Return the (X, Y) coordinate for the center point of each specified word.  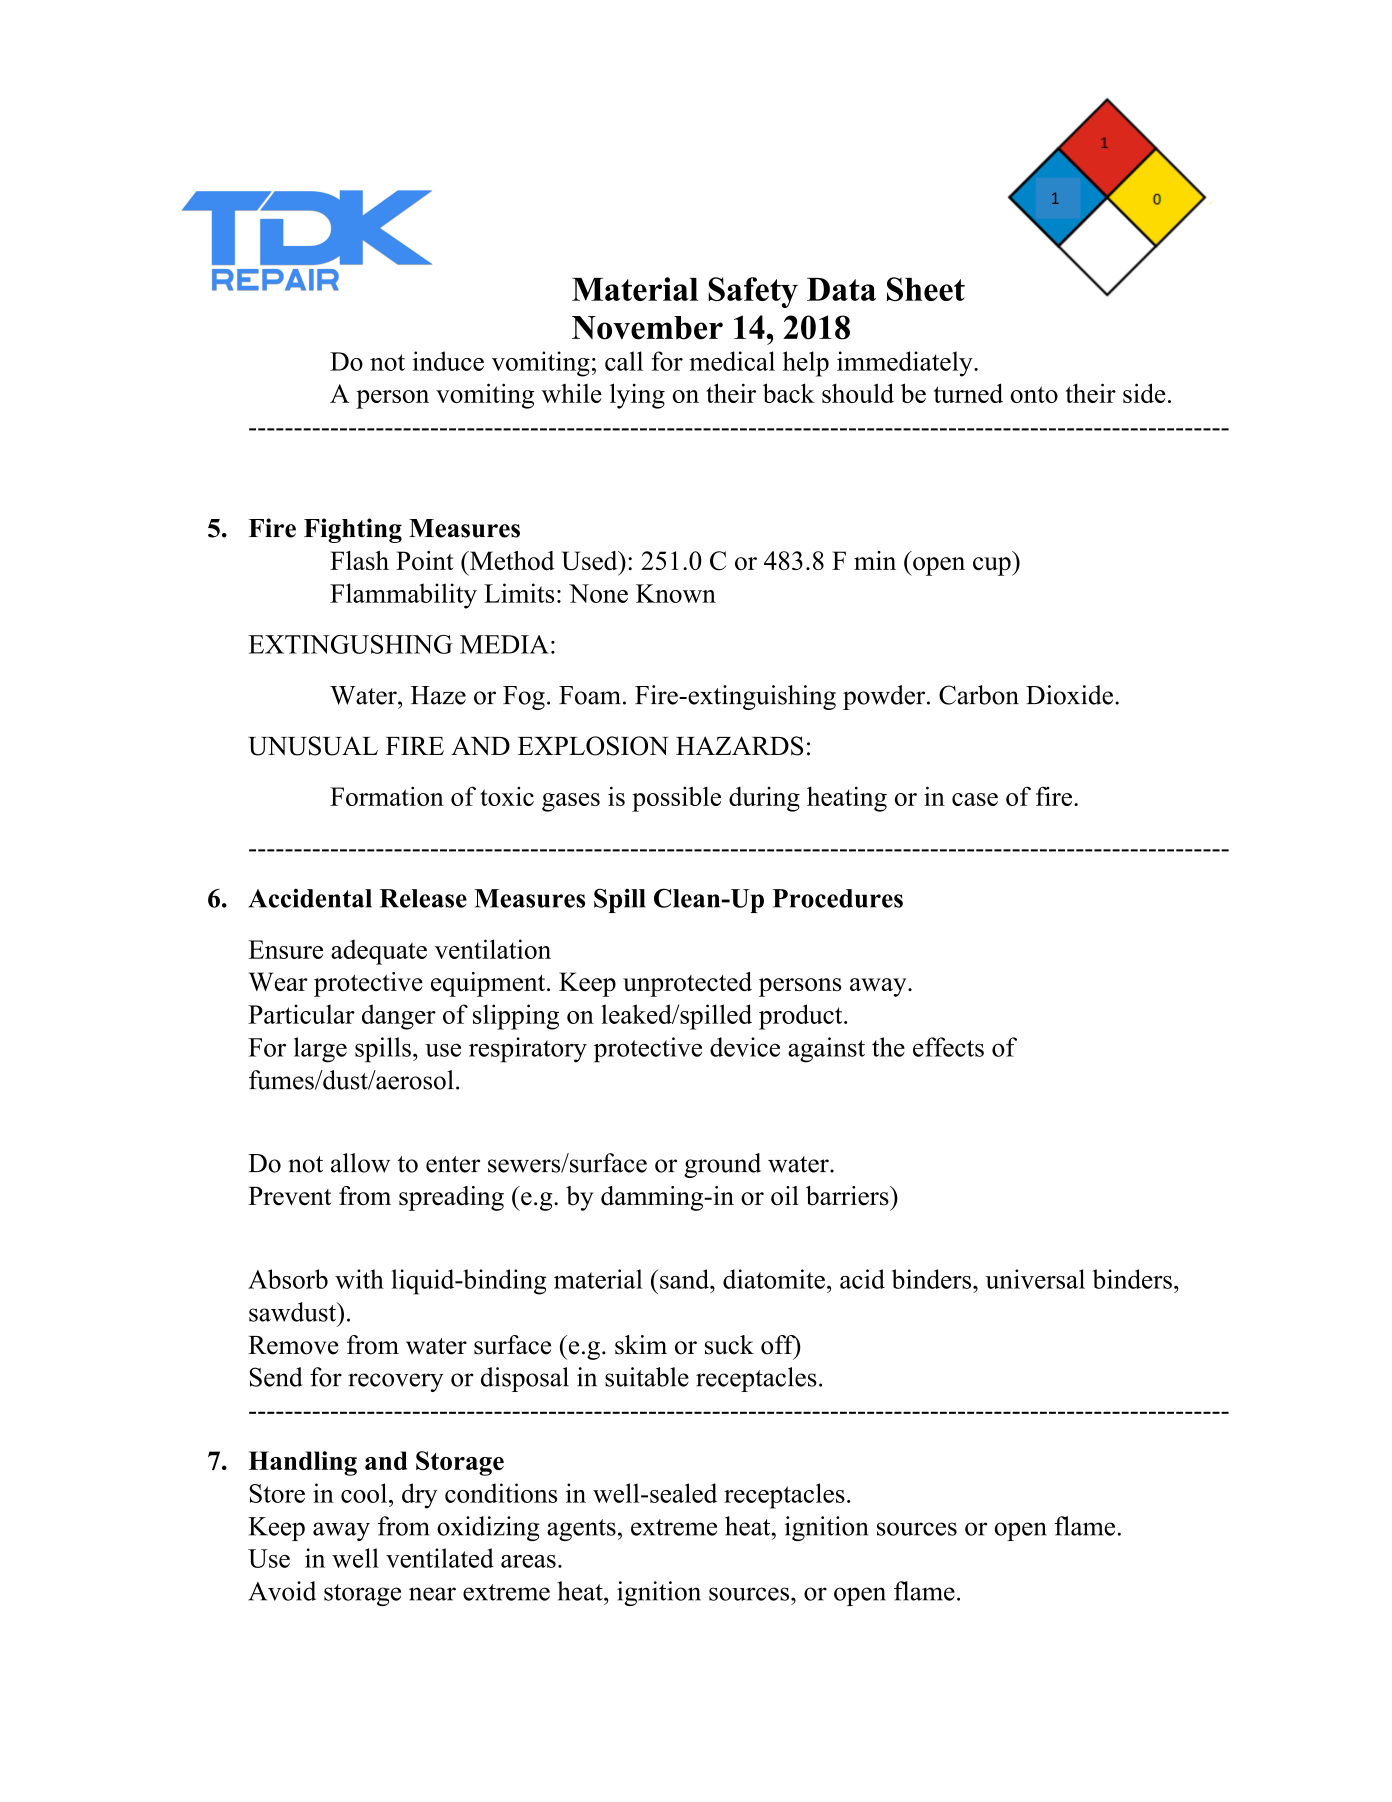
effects (948, 1047)
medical (732, 361)
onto (1034, 394)
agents (581, 1530)
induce (448, 361)
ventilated (440, 1558)
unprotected (687, 984)
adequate (379, 952)
